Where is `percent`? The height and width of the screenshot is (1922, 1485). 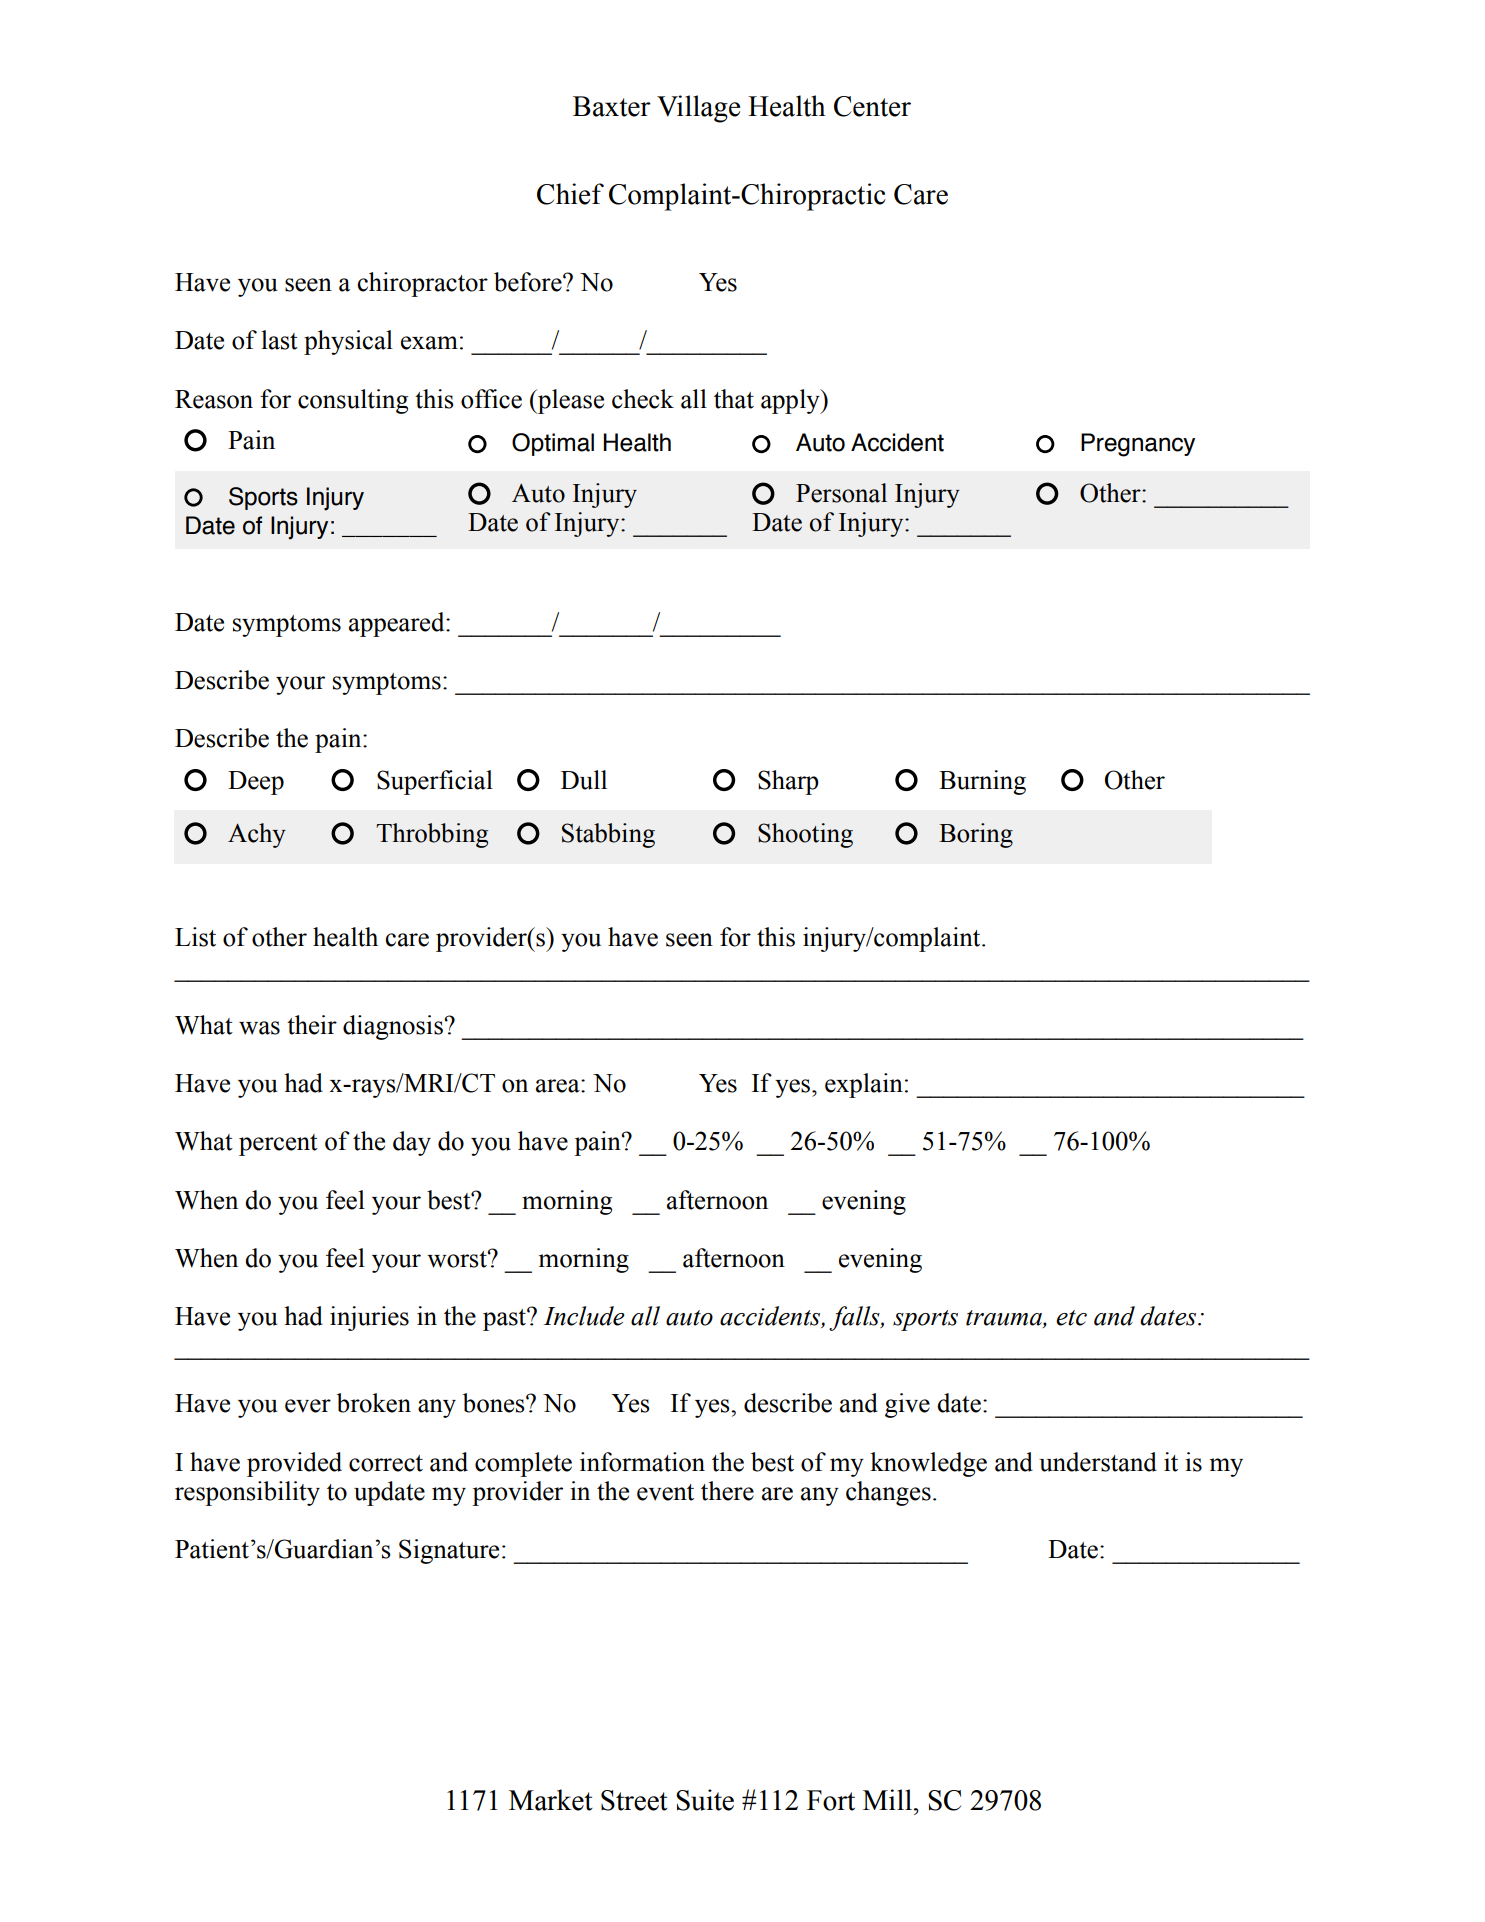 percent is located at coordinates (278, 1145).
